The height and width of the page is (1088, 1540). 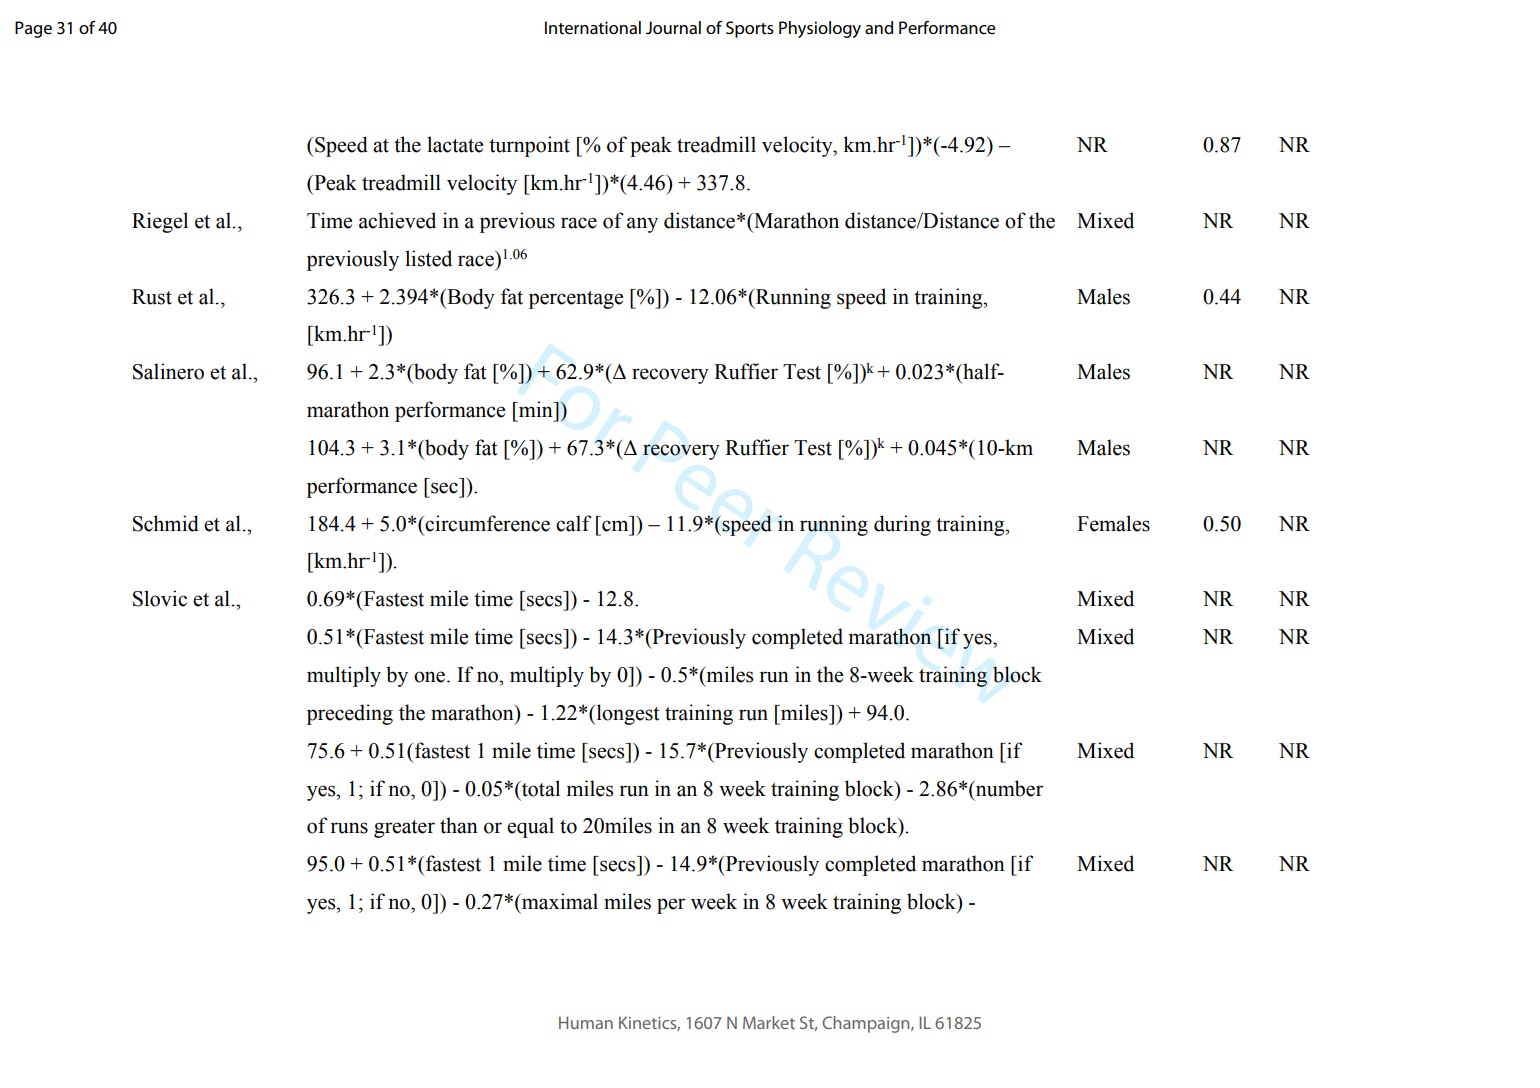 What do you see at coordinates (152, 297) in the page?
I see `Rust` at bounding box center [152, 297].
